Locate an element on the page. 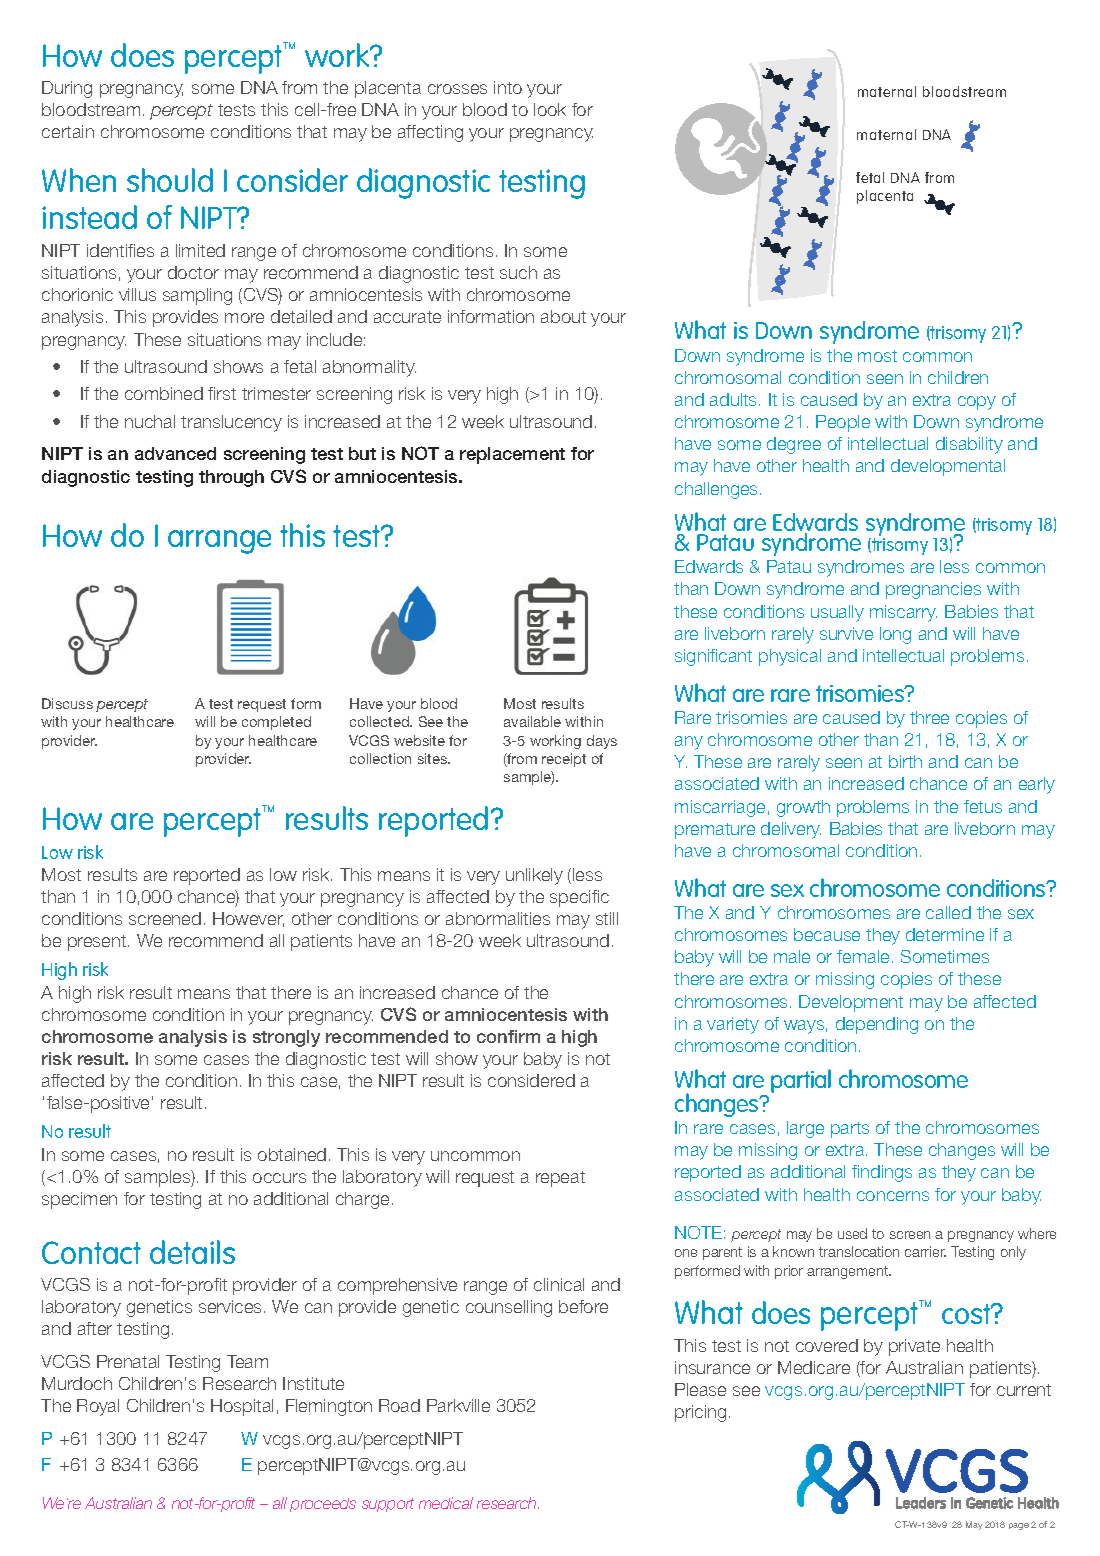  Hospital is located at coordinates (242, 1407).
